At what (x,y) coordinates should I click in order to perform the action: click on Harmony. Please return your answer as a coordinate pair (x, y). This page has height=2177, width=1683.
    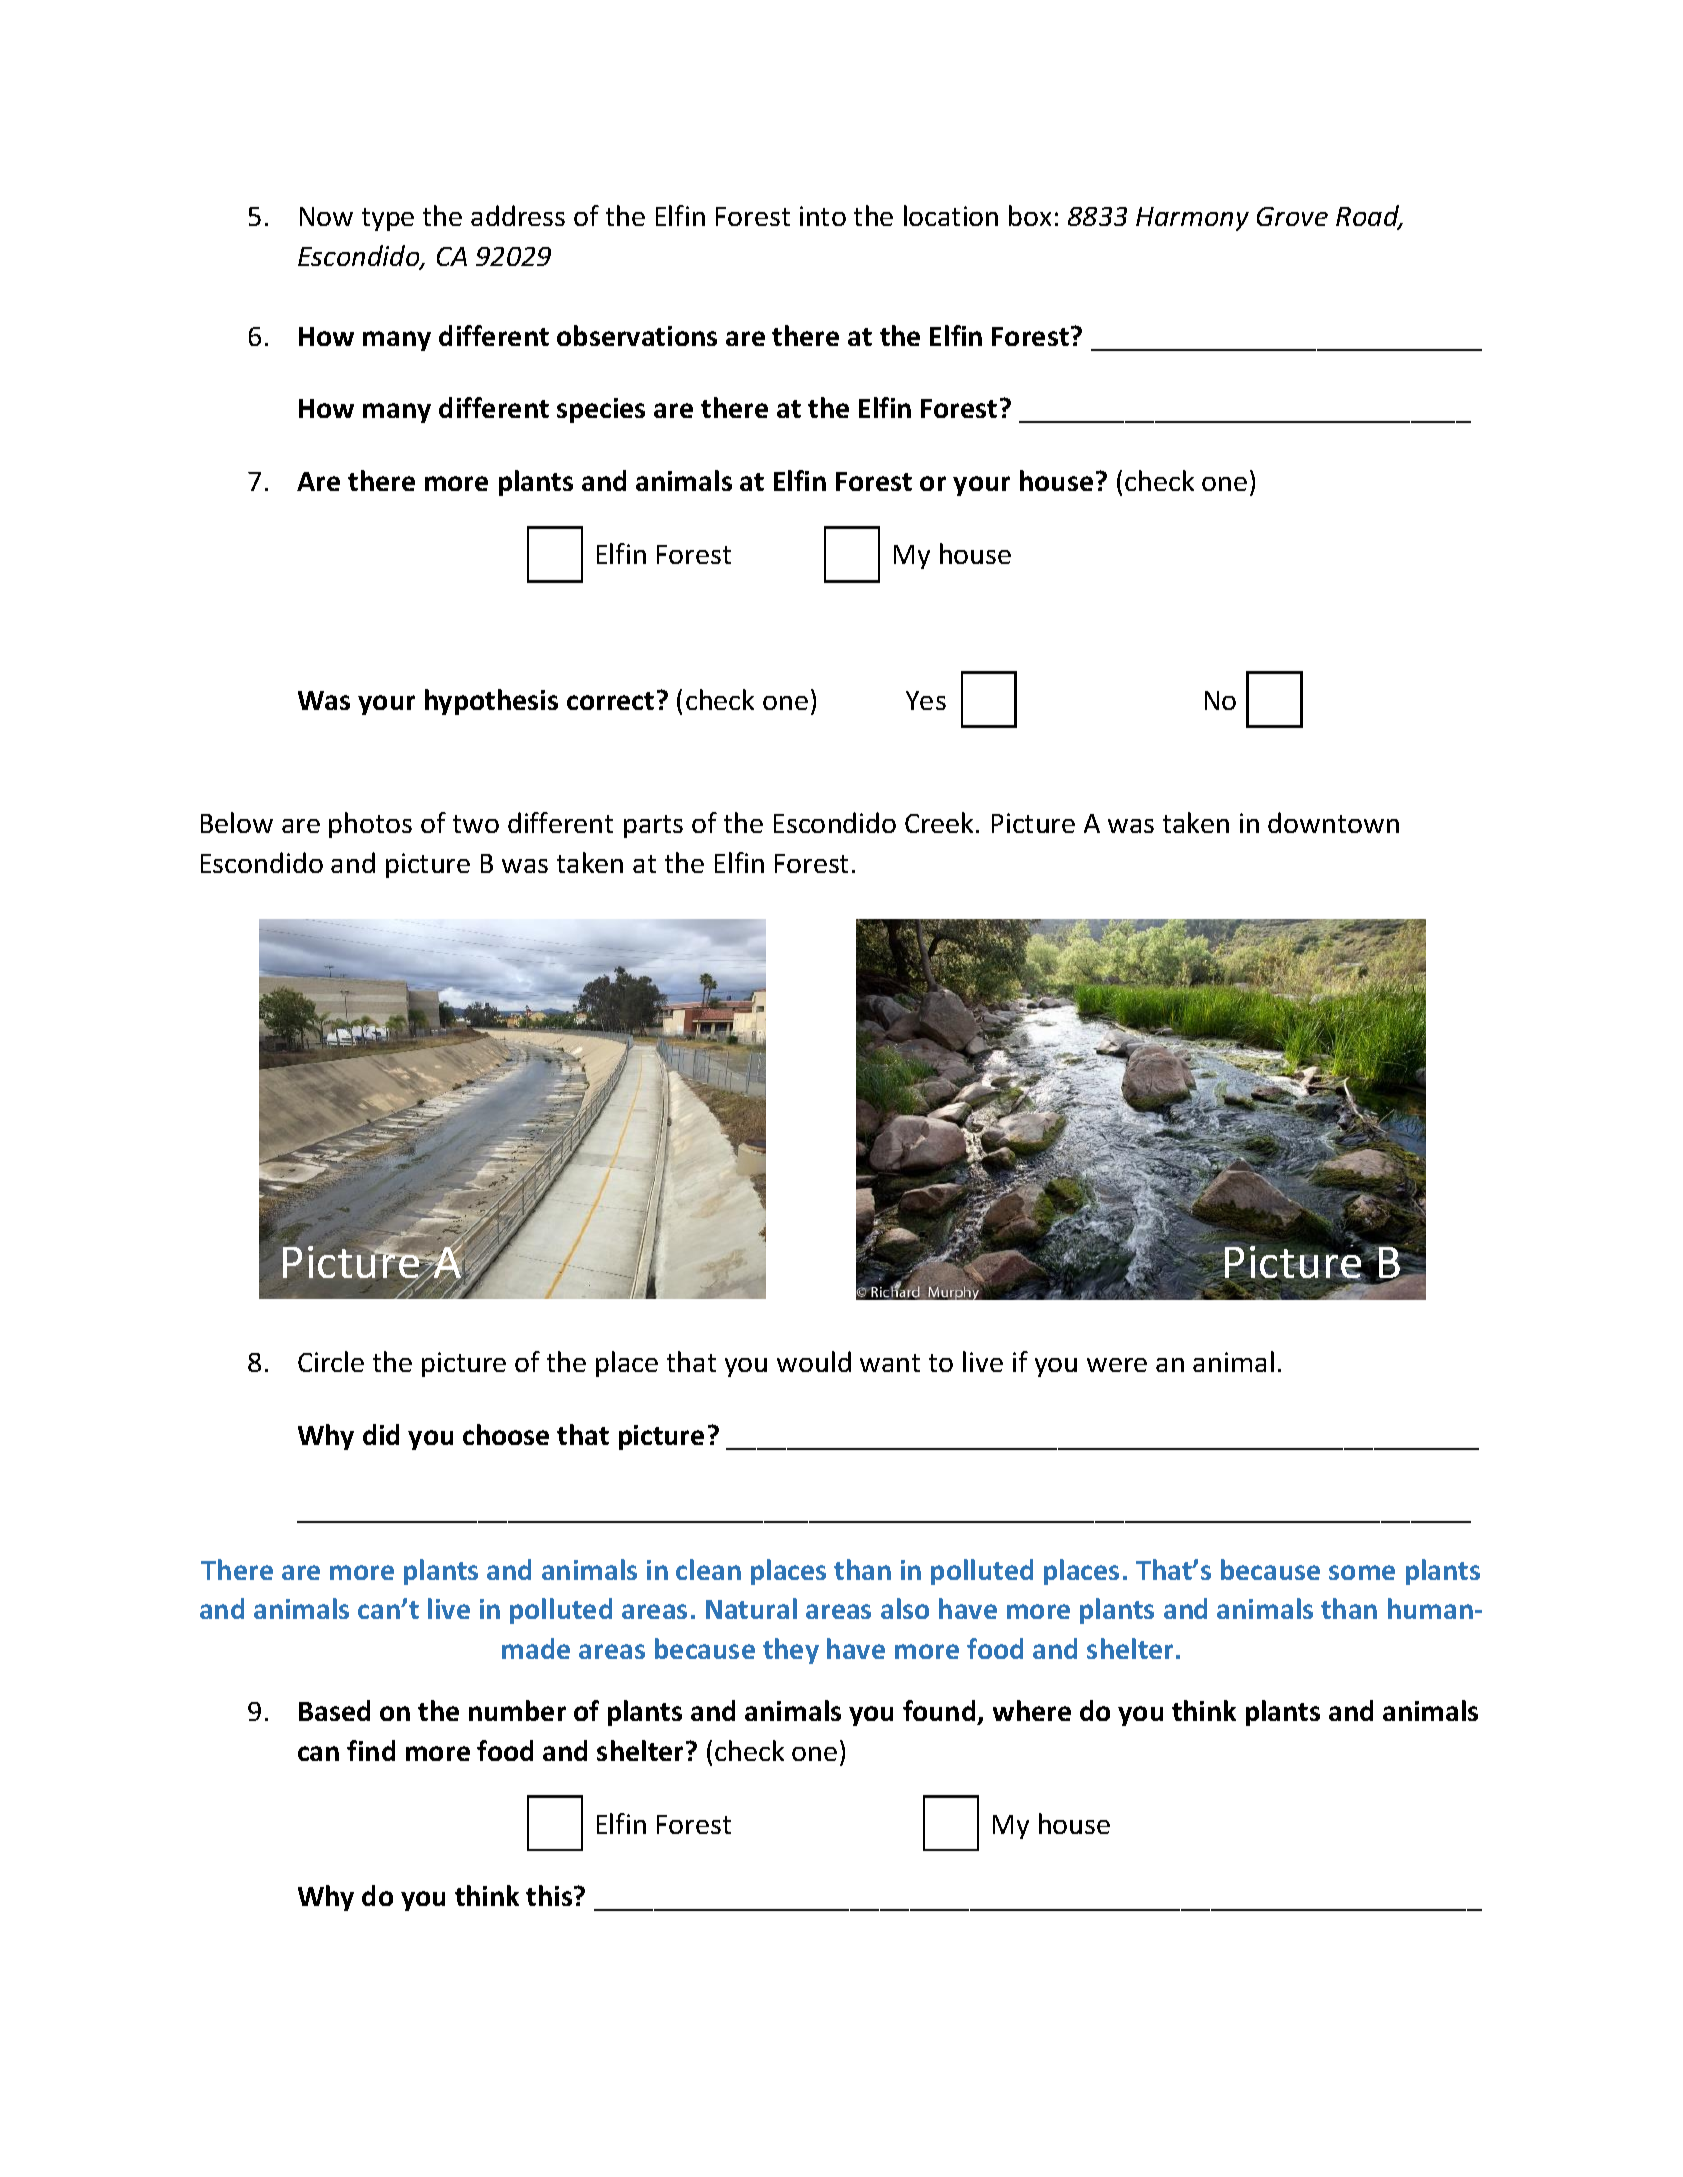
    Looking at the image, I should click on (1192, 219).
